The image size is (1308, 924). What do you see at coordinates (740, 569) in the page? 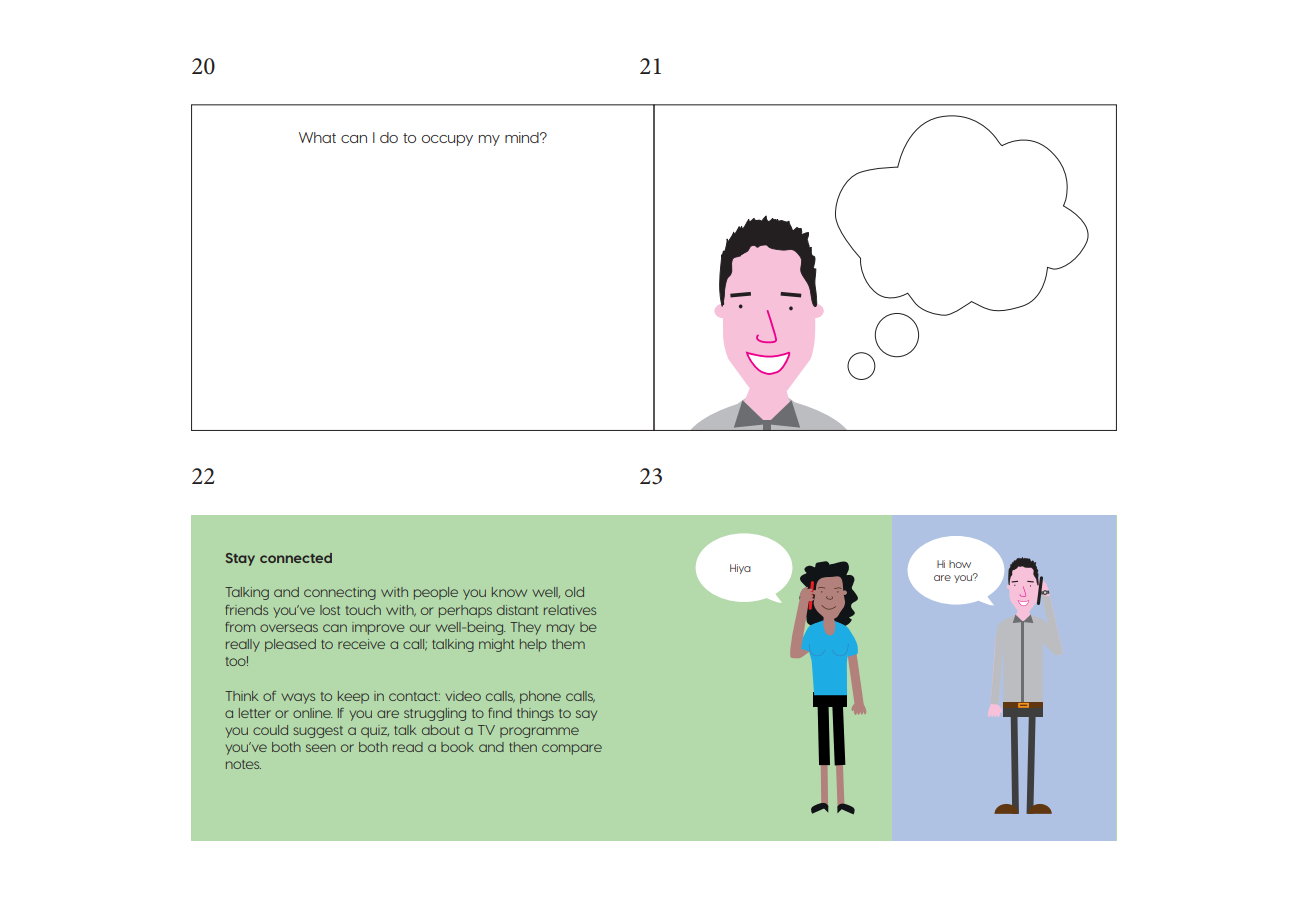
I see `Hiya` at bounding box center [740, 569].
